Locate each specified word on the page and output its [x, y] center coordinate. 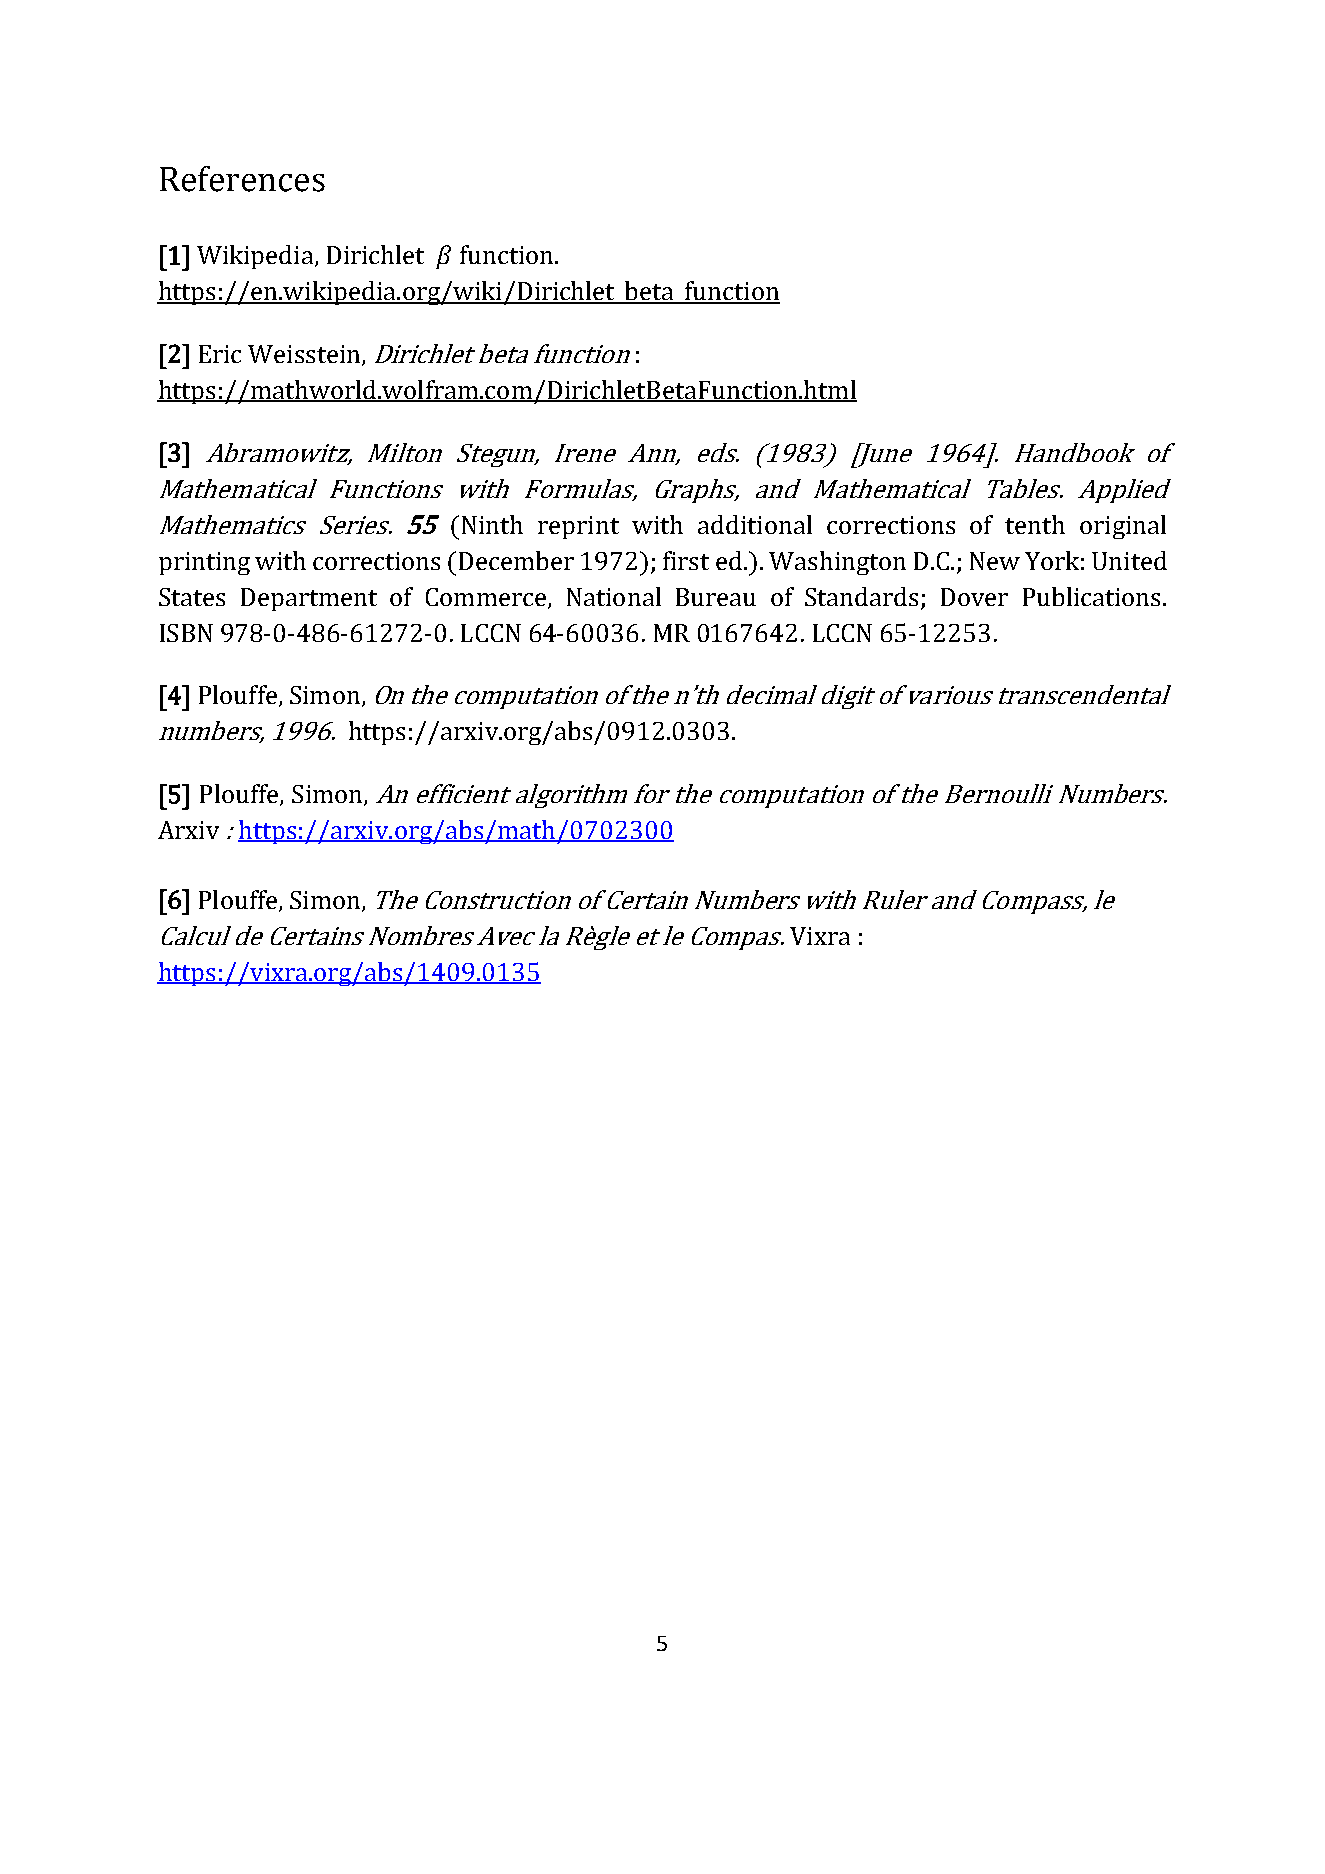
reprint [578, 527]
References [242, 179]
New [995, 561]
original [1123, 527]
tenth [1035, 524]
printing [204, 563]
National [614, 596]
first [686, 560]
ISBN [186, 633]
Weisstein [305, 355]
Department [309, 599]
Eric [220, 354]
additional [755, 524]
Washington [837, 563]
